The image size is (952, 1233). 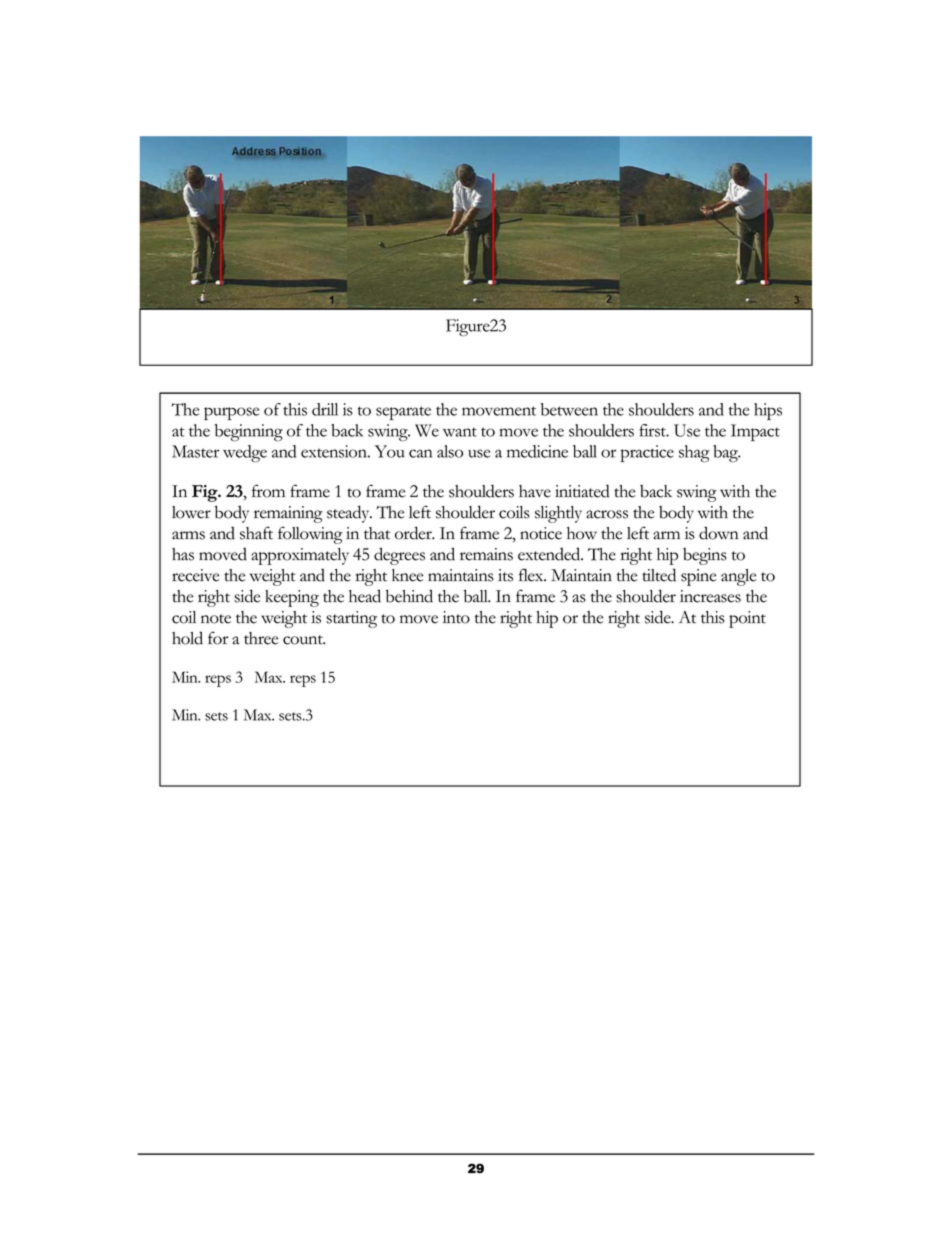 I want to click on wedge, so click(x=245, y=453).
